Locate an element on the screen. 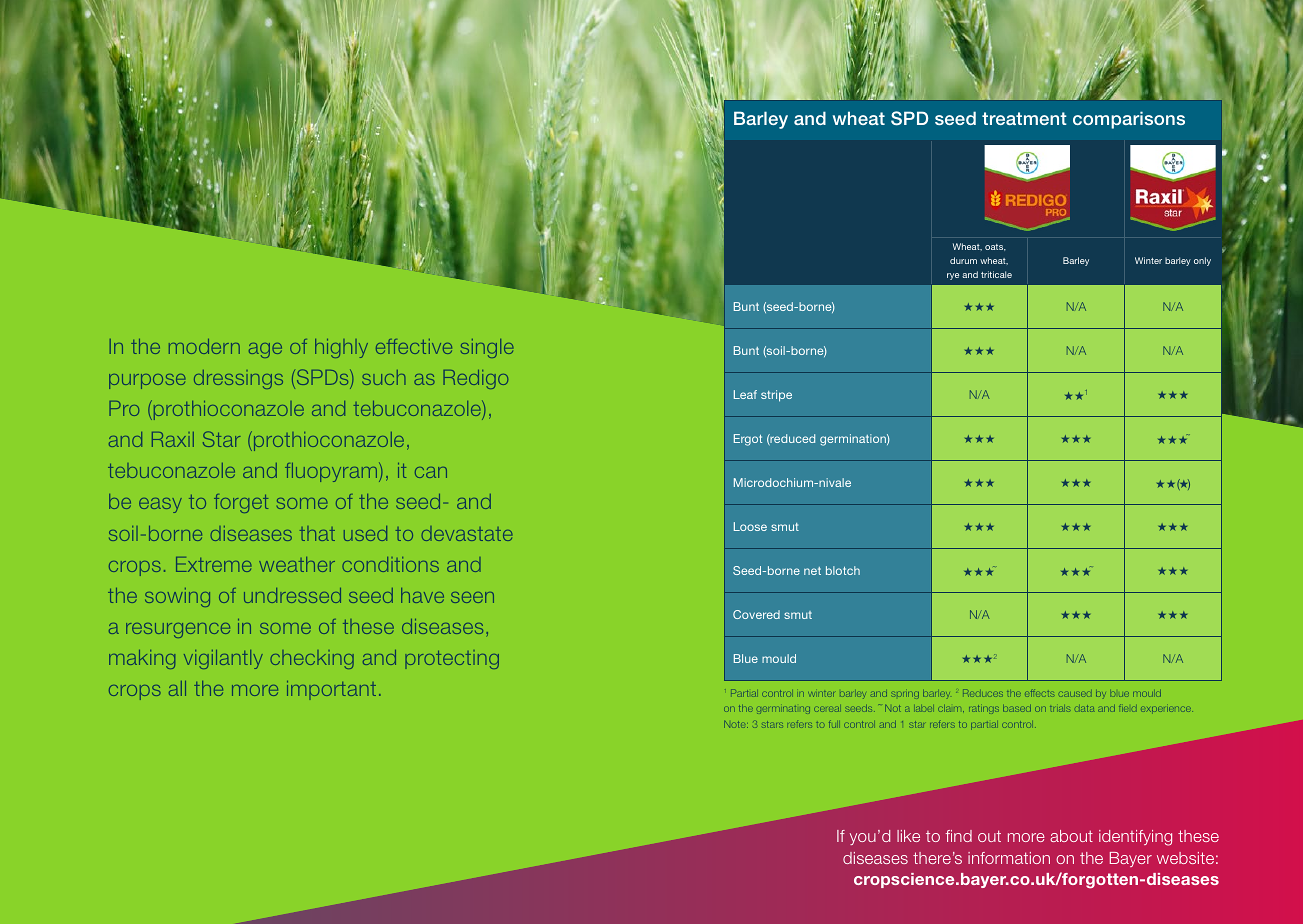  rye is located at coordinates (953, 276).
